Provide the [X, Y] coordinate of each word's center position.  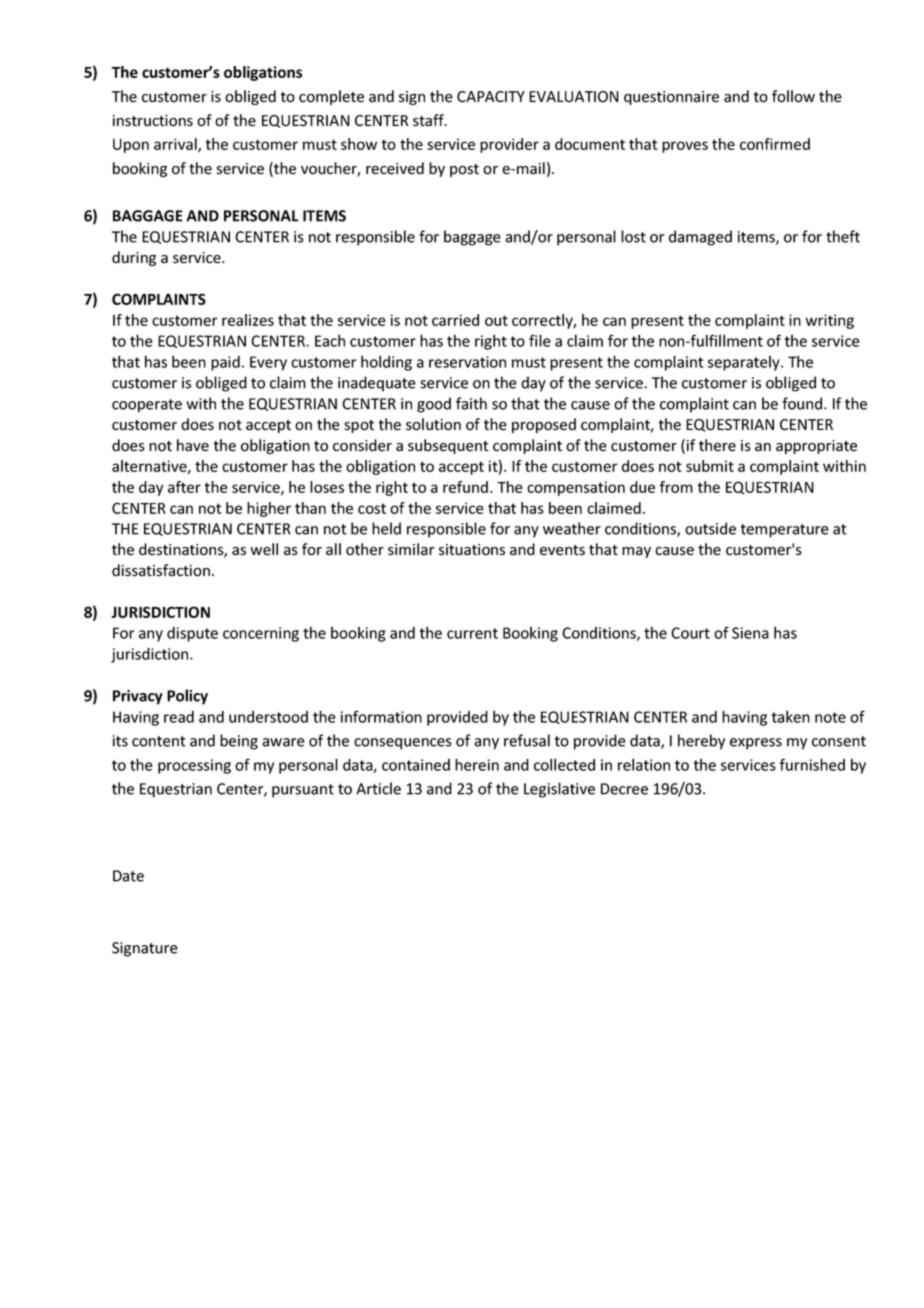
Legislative [559, 790]
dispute [192, 634]
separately [745, 363]
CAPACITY [491, 97]
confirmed [775, 144]
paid [225, 363]
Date [128, 876]
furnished [812, 764]
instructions [153, 121]
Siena [750, 633]
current [472, 633]
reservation [467, 362]
